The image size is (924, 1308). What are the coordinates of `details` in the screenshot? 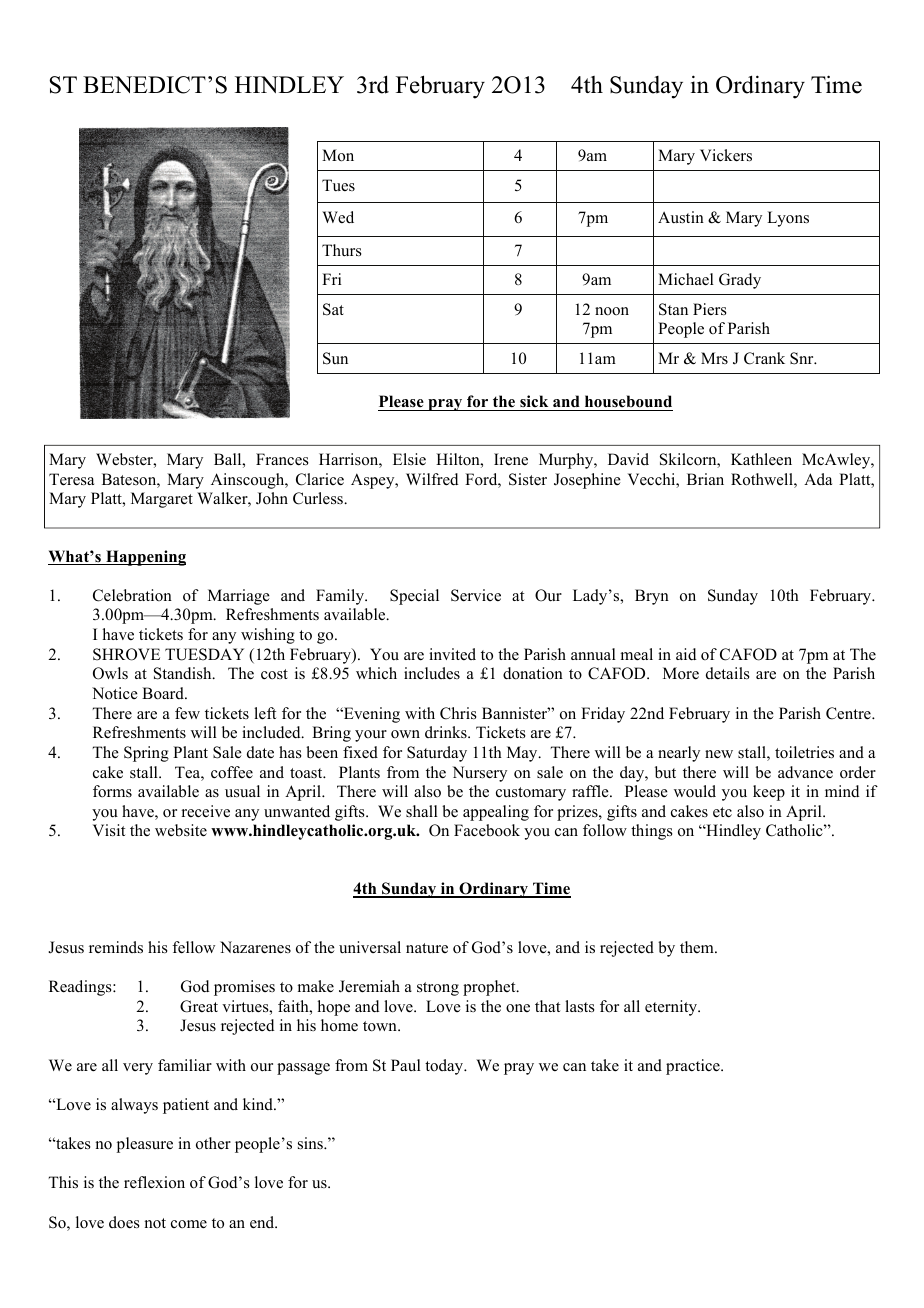 It's located at (728, 673).
